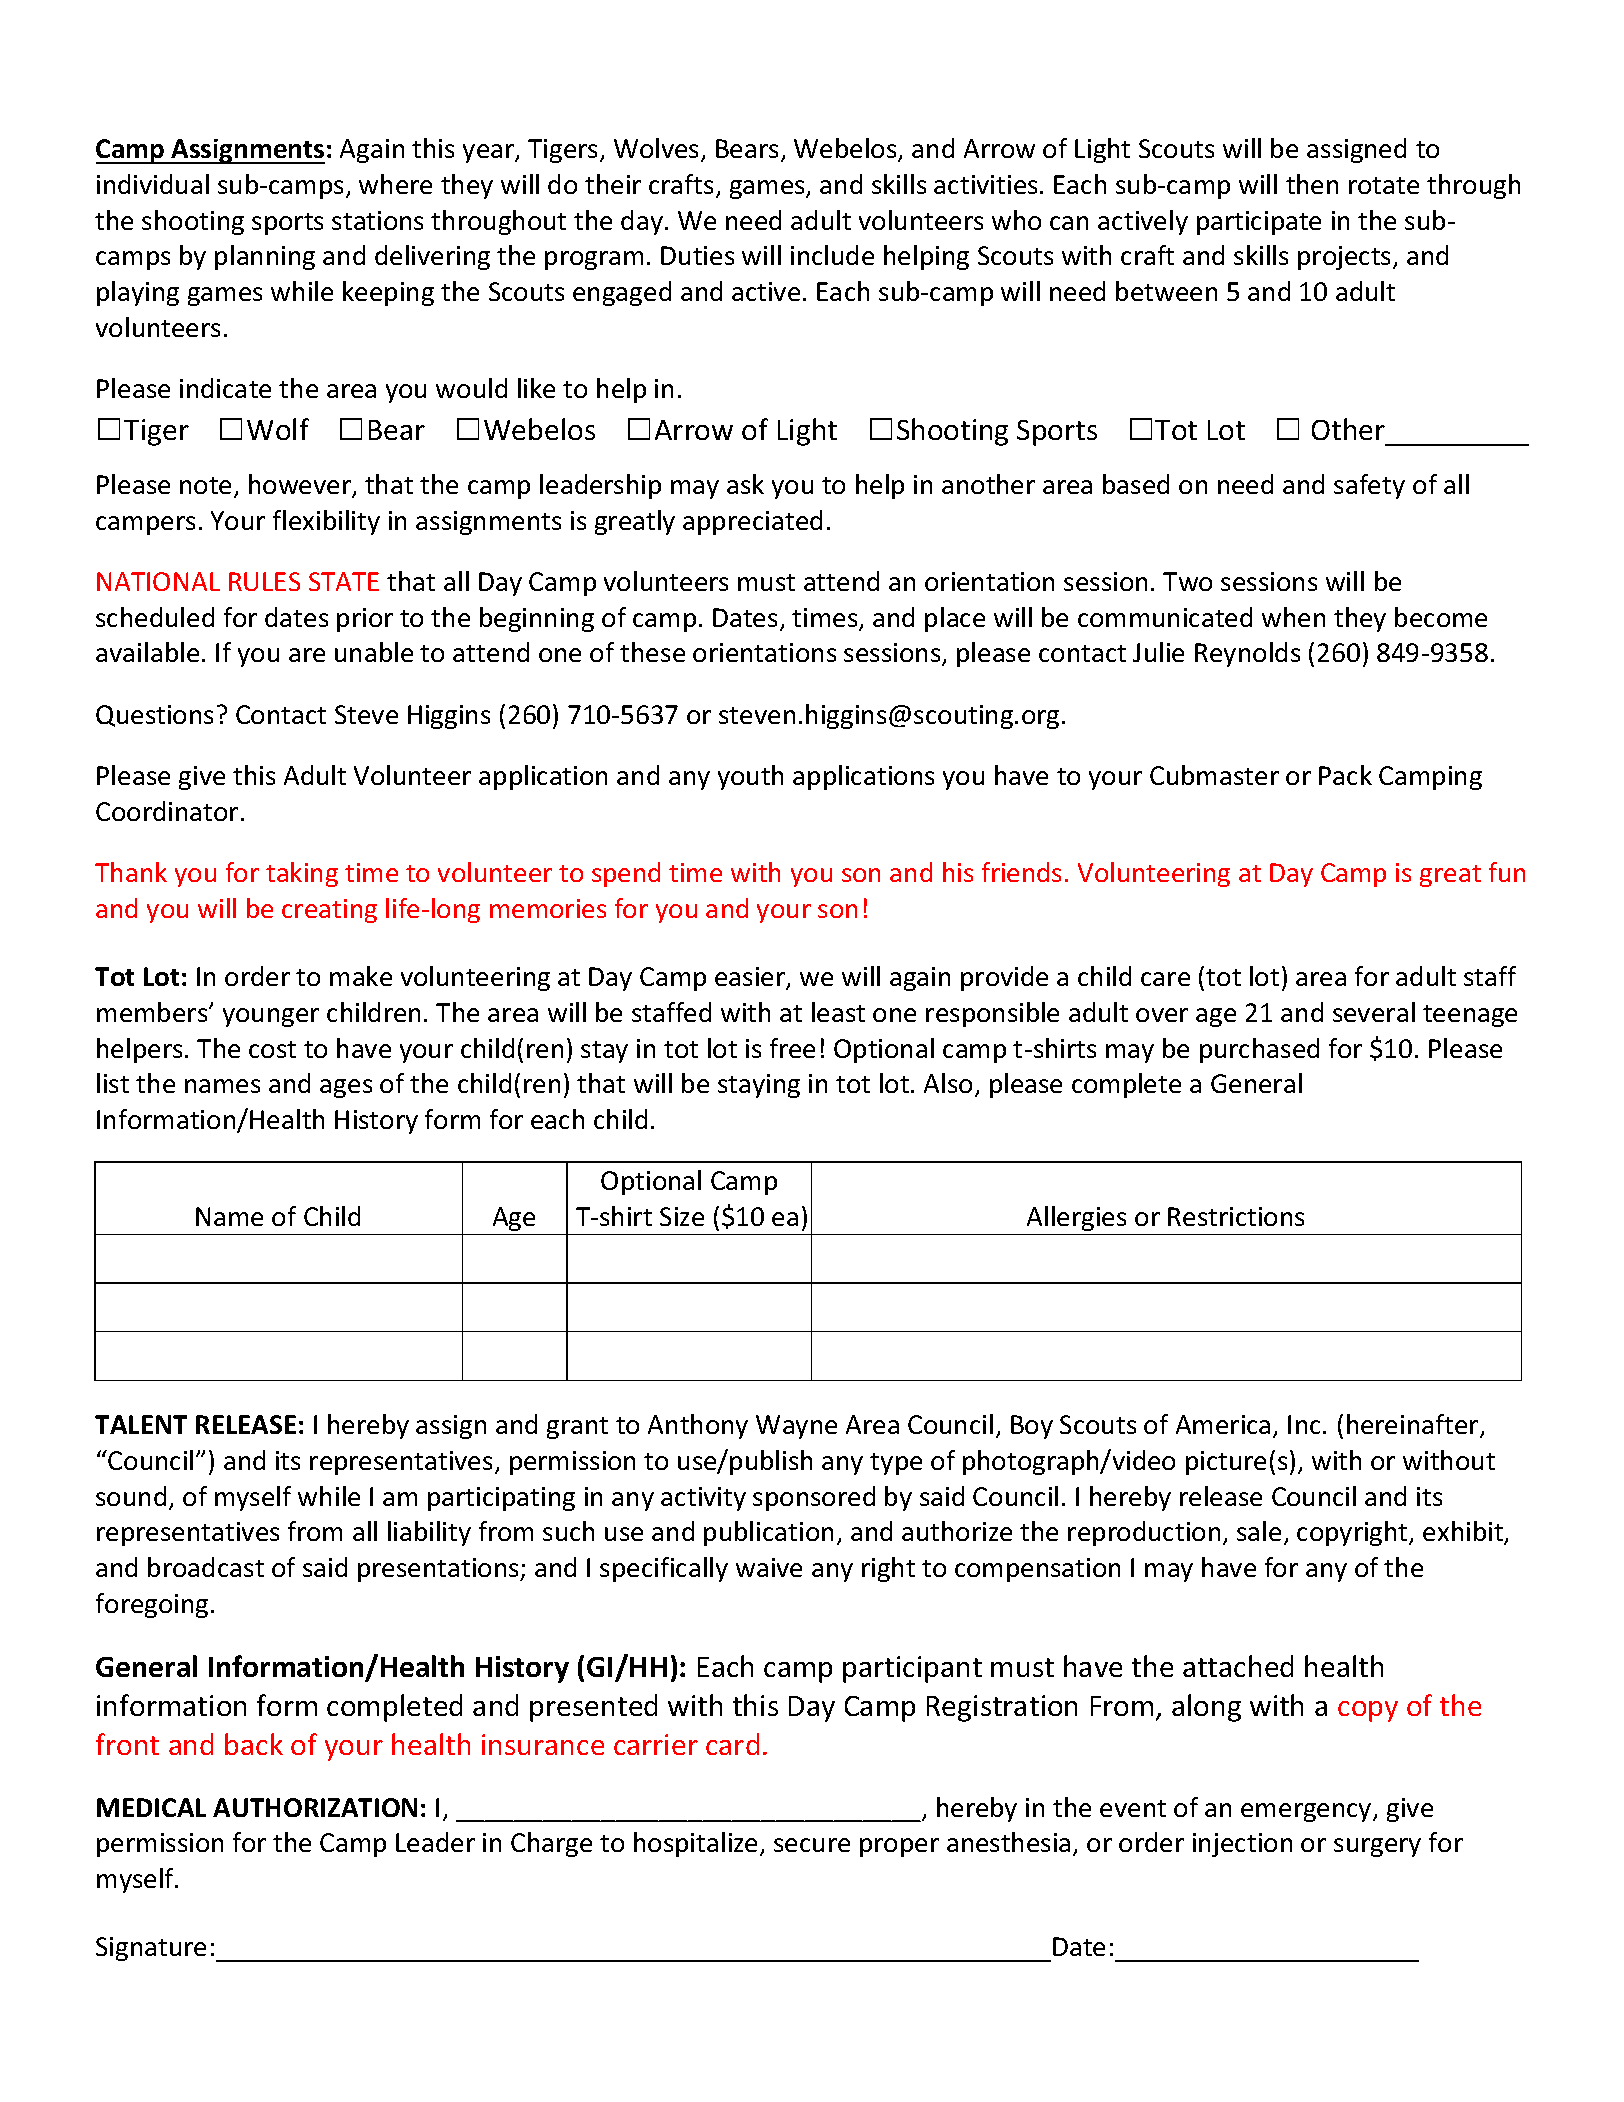 The height and width of the image is (2102, 1624). Describe the element at coordinates (1414, 1426) in the image. I see `hereinafter` at that location.
